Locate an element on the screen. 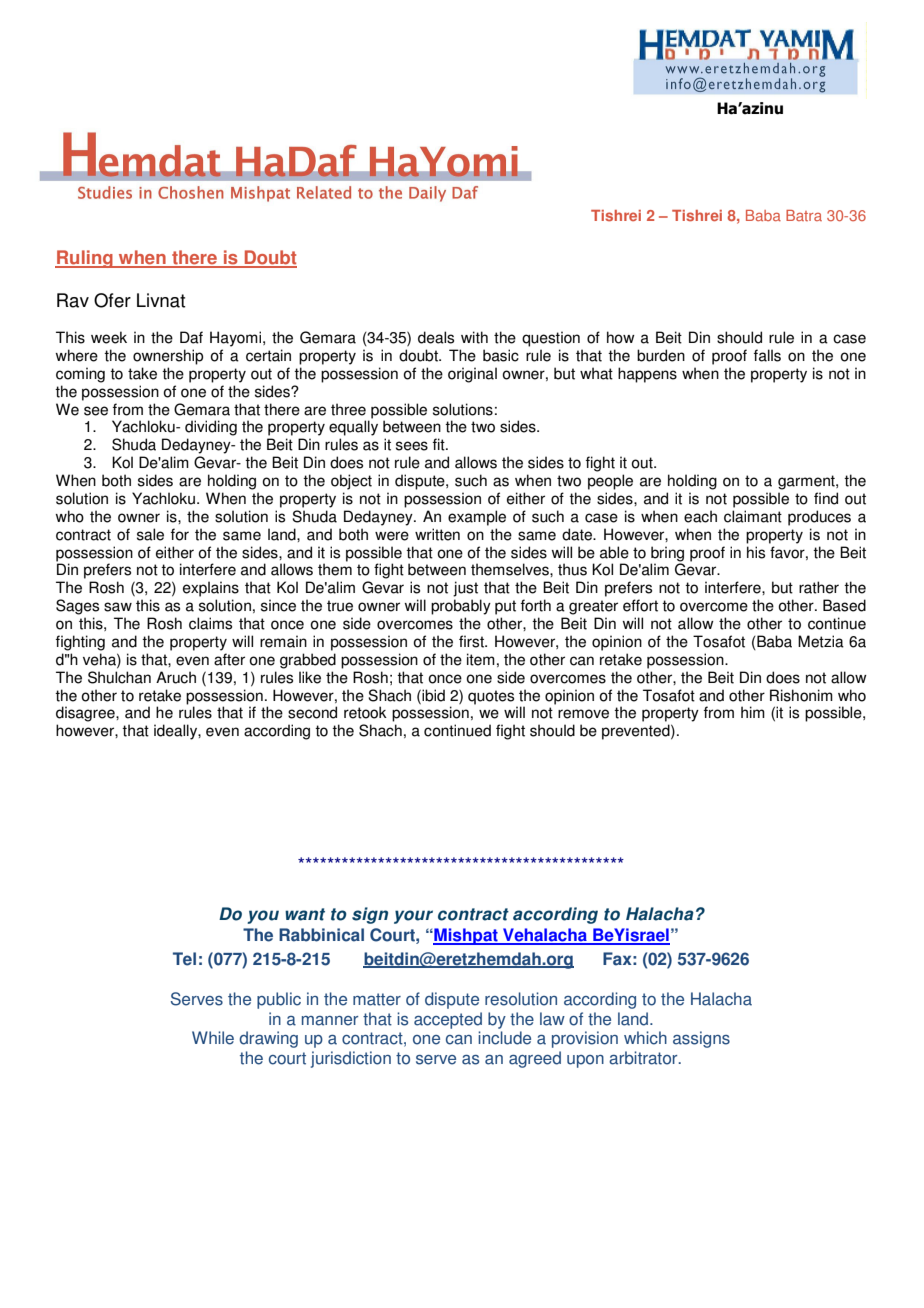 This screenshot has width=924, height=1308. claimant is located at coordinates (753, 516).
